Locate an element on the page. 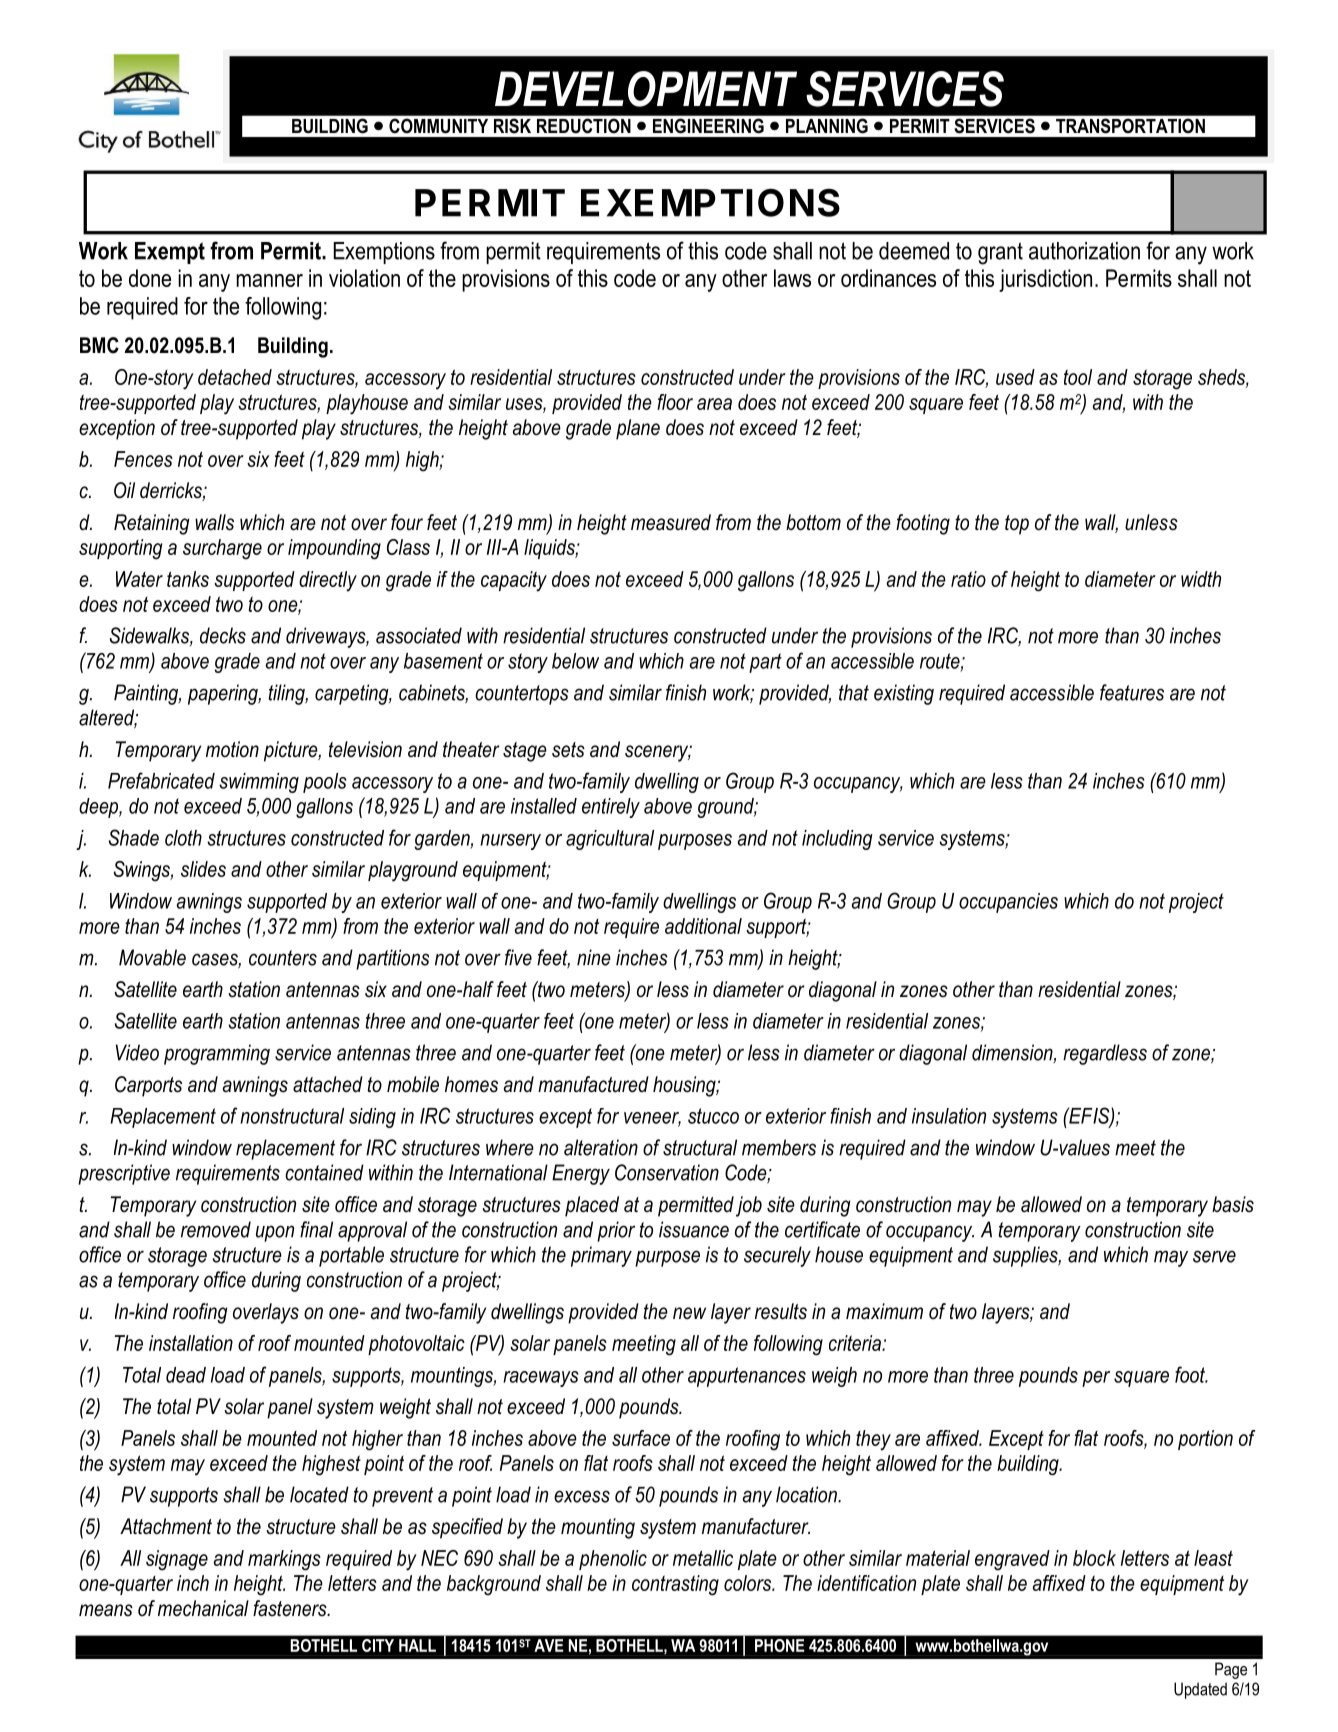 Image resolution: width=1338 pixels, height=1732 pixels. authorization is located at coordinates (1084, 251).
